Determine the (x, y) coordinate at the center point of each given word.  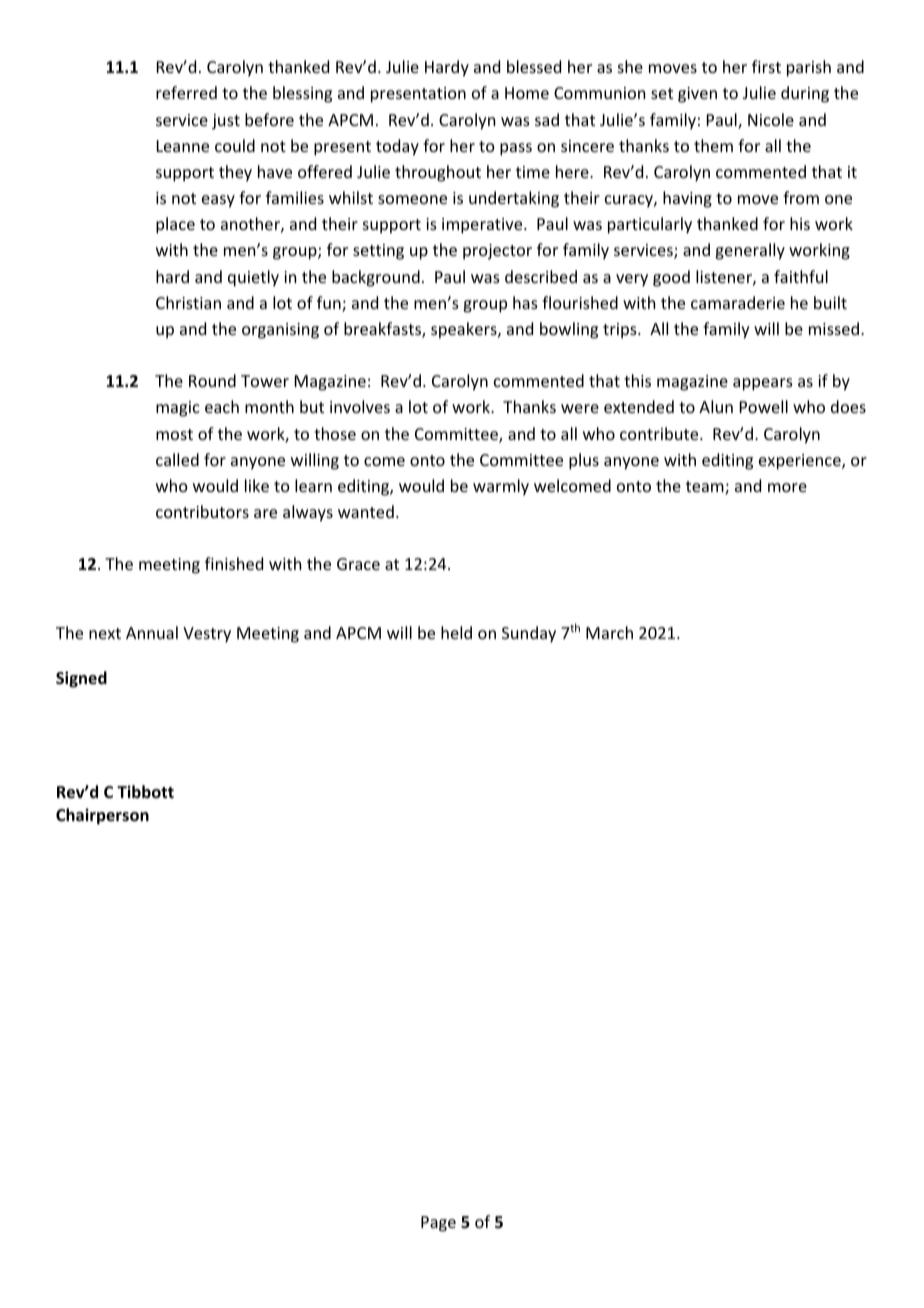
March (609, 632)
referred (186, 92)
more (787, 487)
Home (527, 93)
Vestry (207, 635)
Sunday (529, 634)
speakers (465, 330)
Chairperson (102, 816)
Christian (188, 302)
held (456, 632)
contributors (202, 511)
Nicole (771, 119)
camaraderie (738, 302)
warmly (501, 487)
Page (438, 1224)
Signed (81, 679)
